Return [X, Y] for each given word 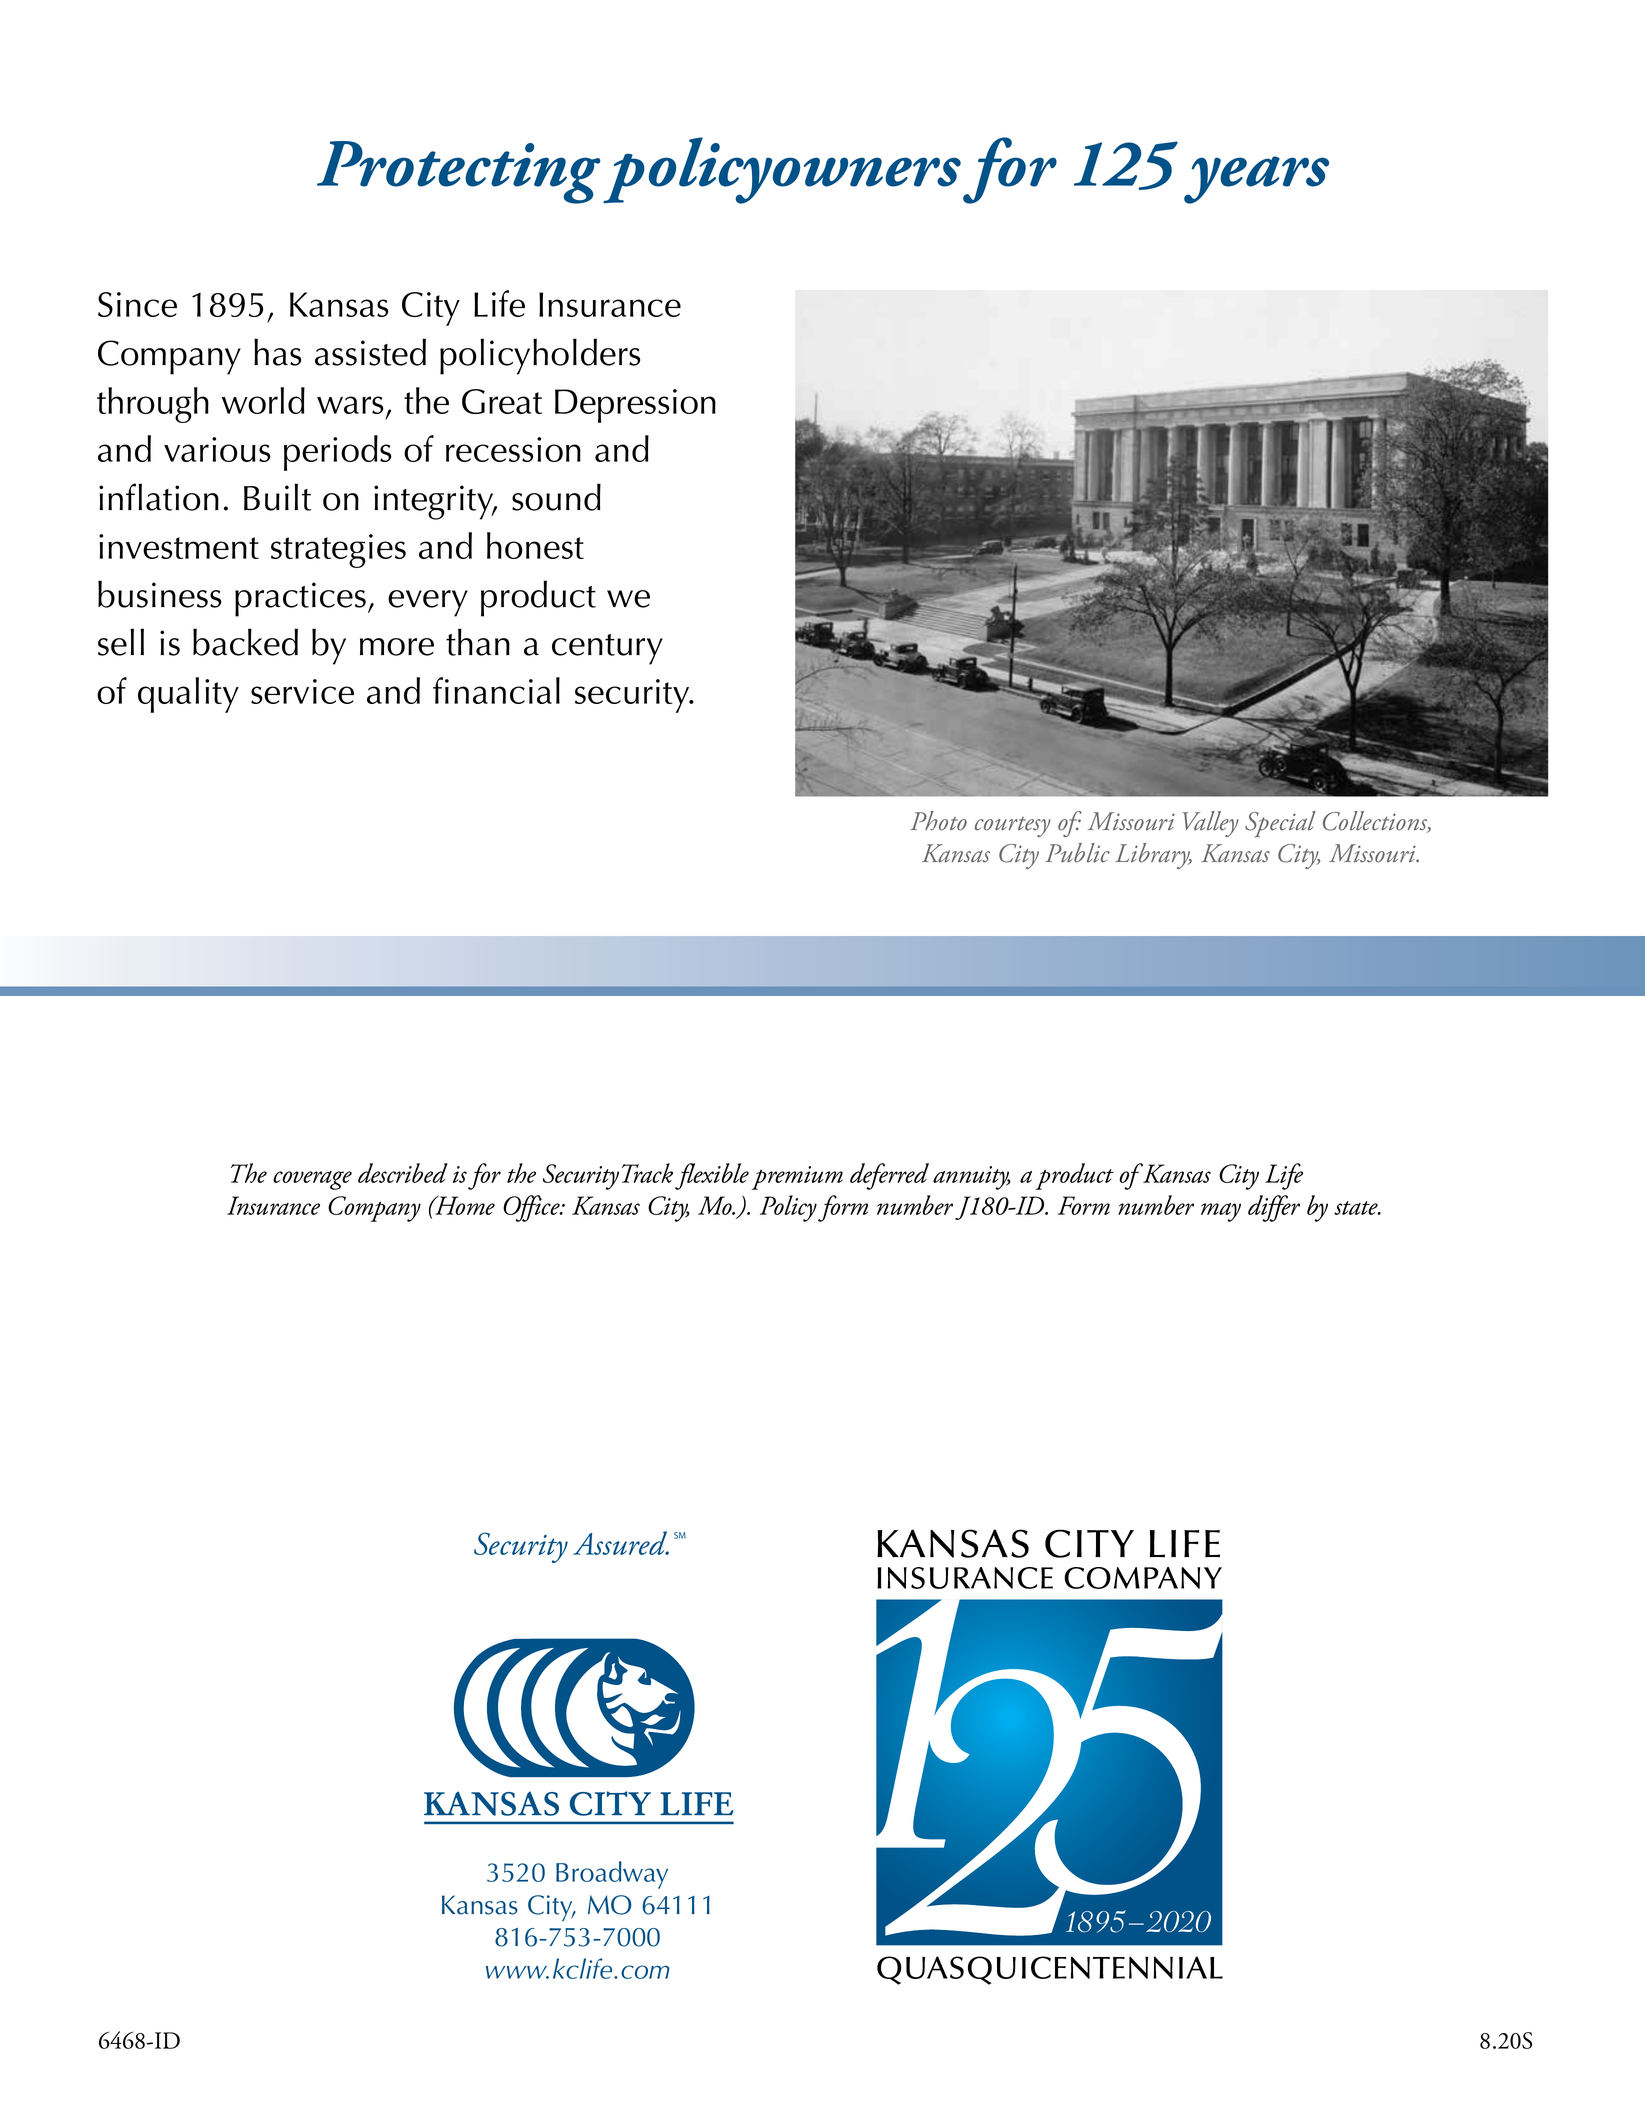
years [1256, 180]
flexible [712, 1176]
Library [1154, 856]
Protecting [458, 172]
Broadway [612, 1875]
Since [137, 304]
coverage [312, 1180]
